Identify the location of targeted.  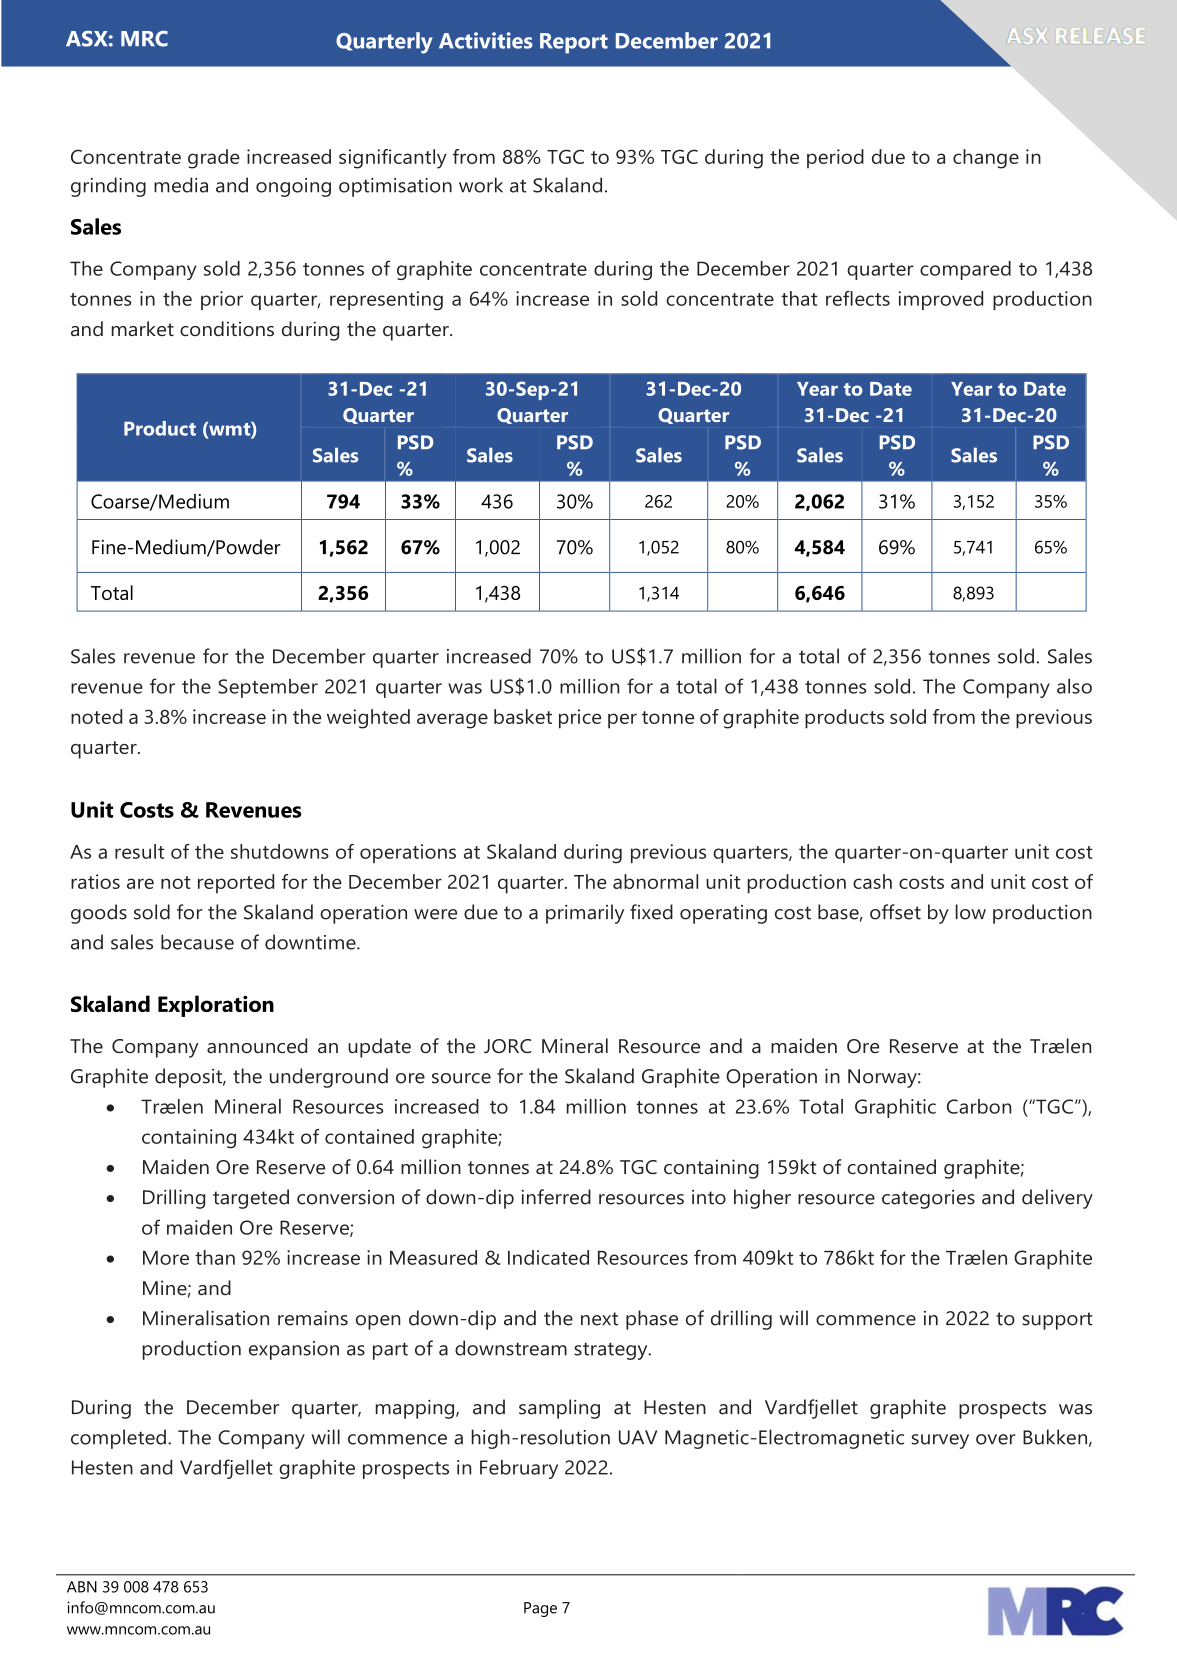
(251, 1199).
